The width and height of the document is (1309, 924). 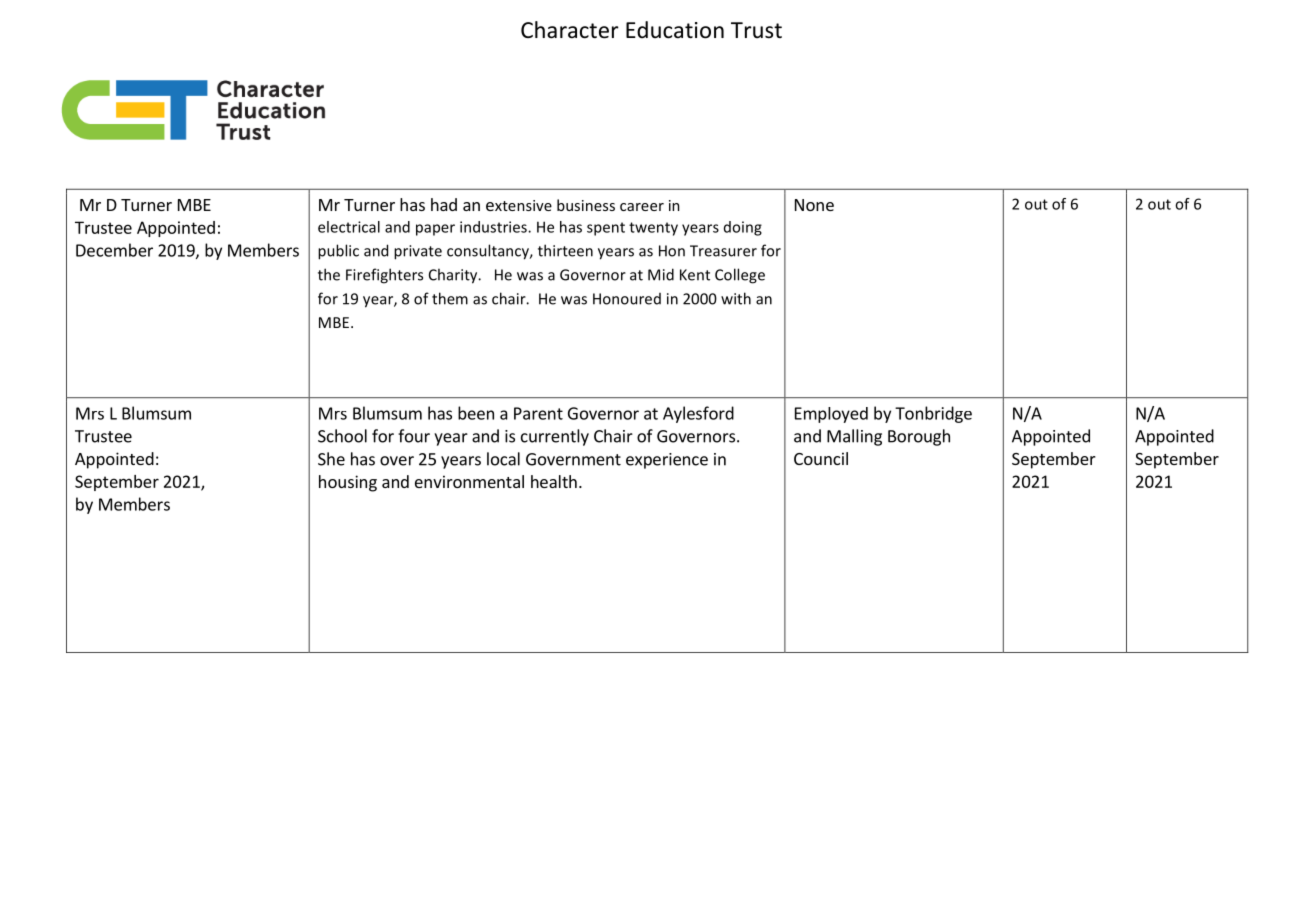 I want to click on business, so click(x=586, y=205).
